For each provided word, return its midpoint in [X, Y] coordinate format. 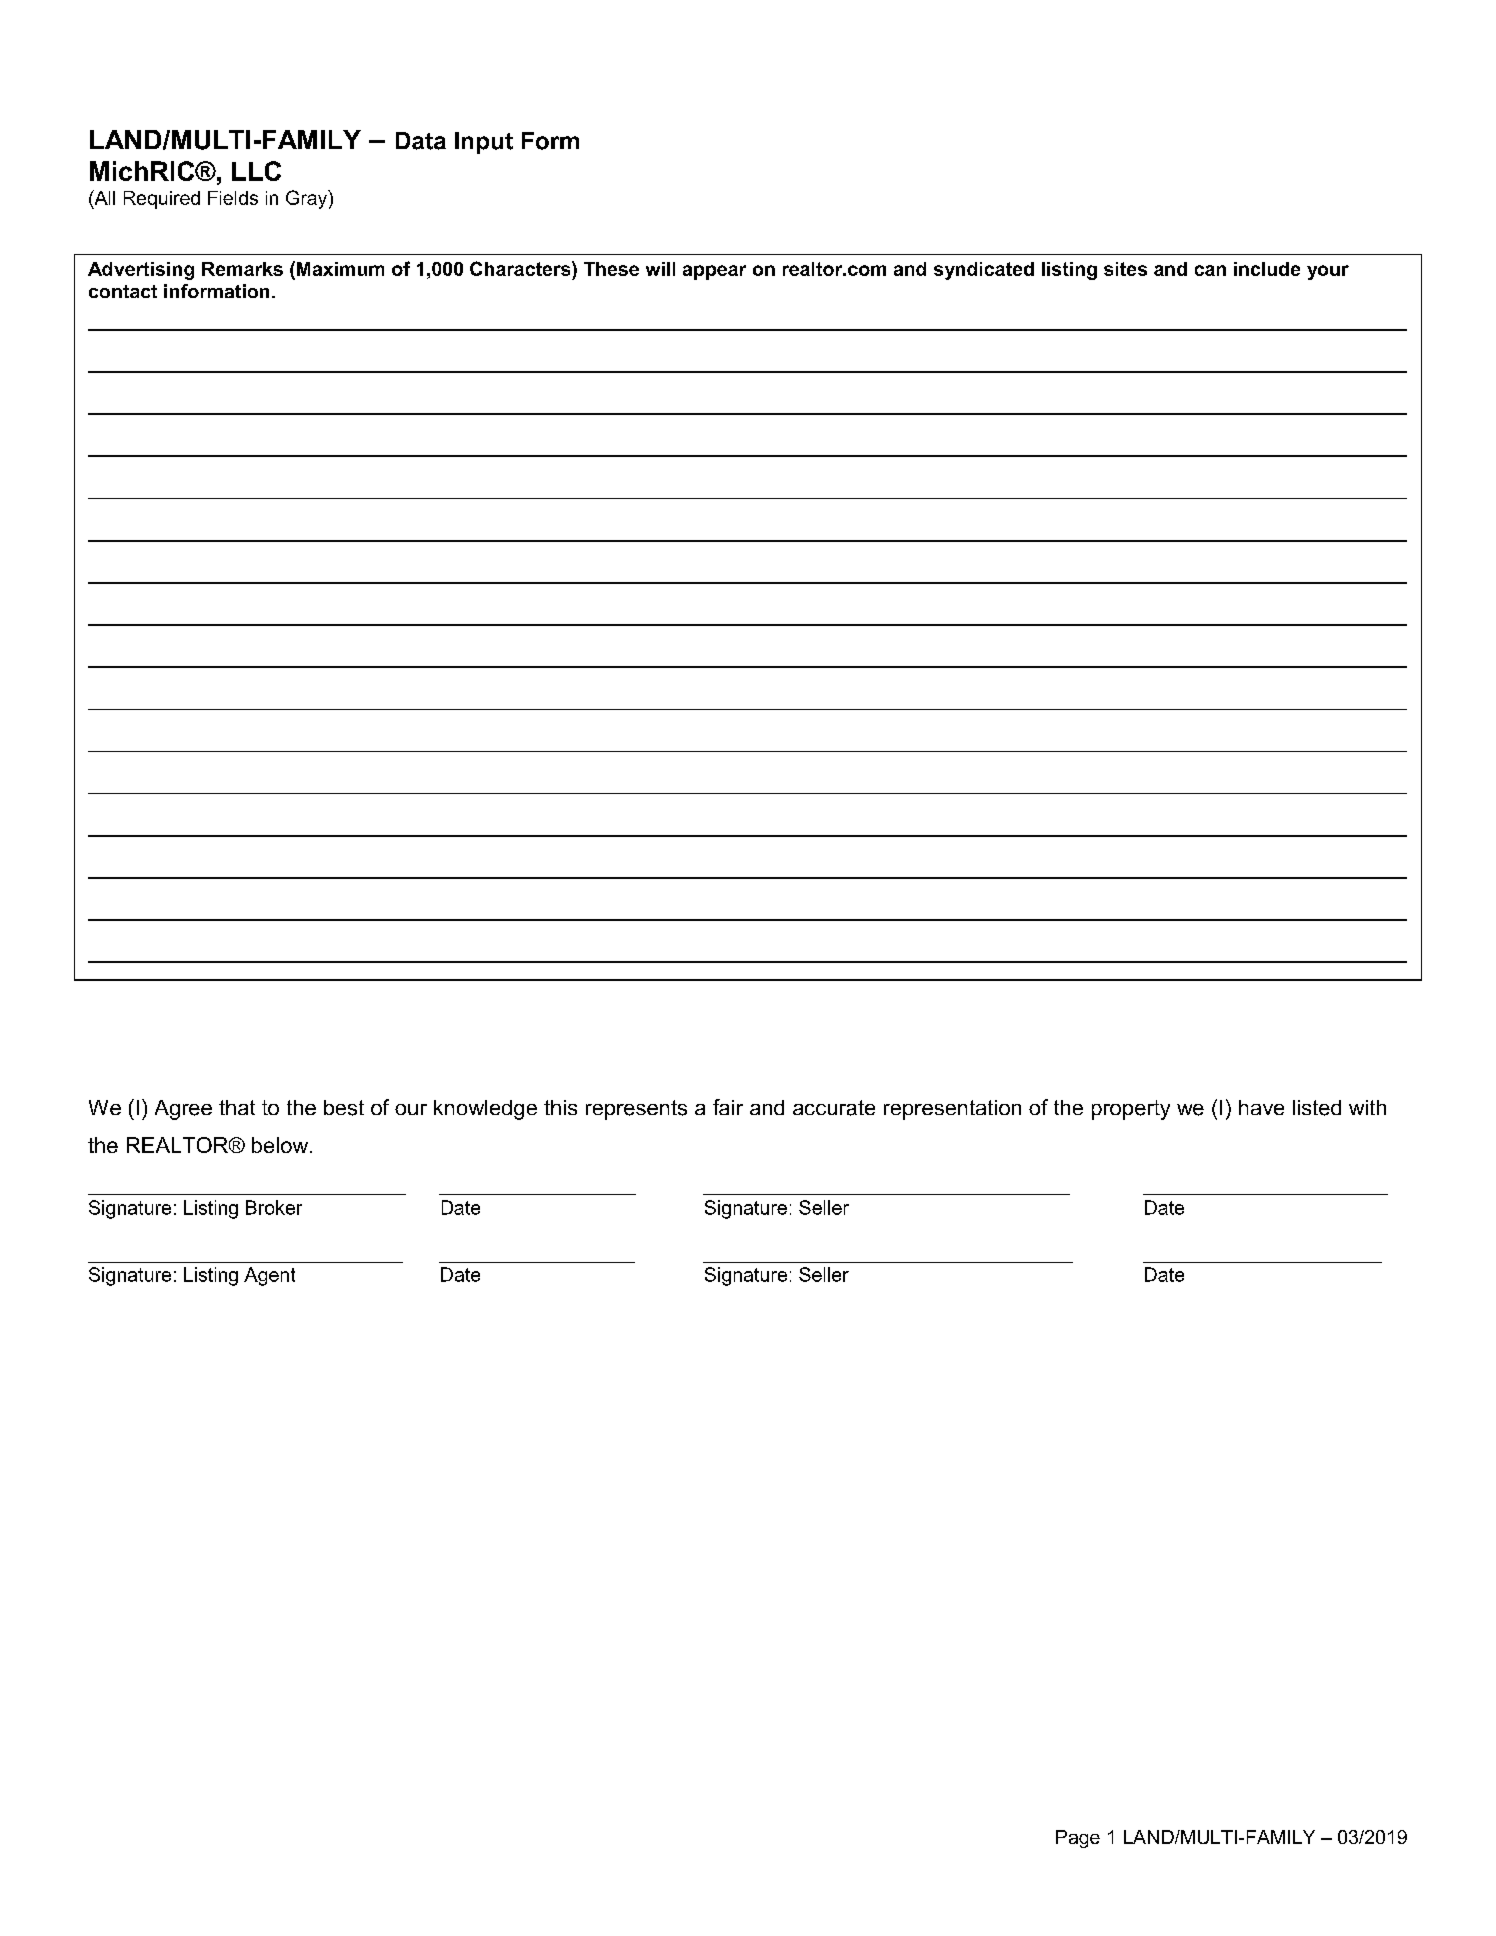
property [1131, 1110]
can [1210, 270]
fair [728, 1107]
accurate [834, 1108]
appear [714, 272]
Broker [274, 1207]
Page [1078, 1839]
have [1261, 1107]
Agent [269, 1276]
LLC [256, 171]
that [237, 1107]
